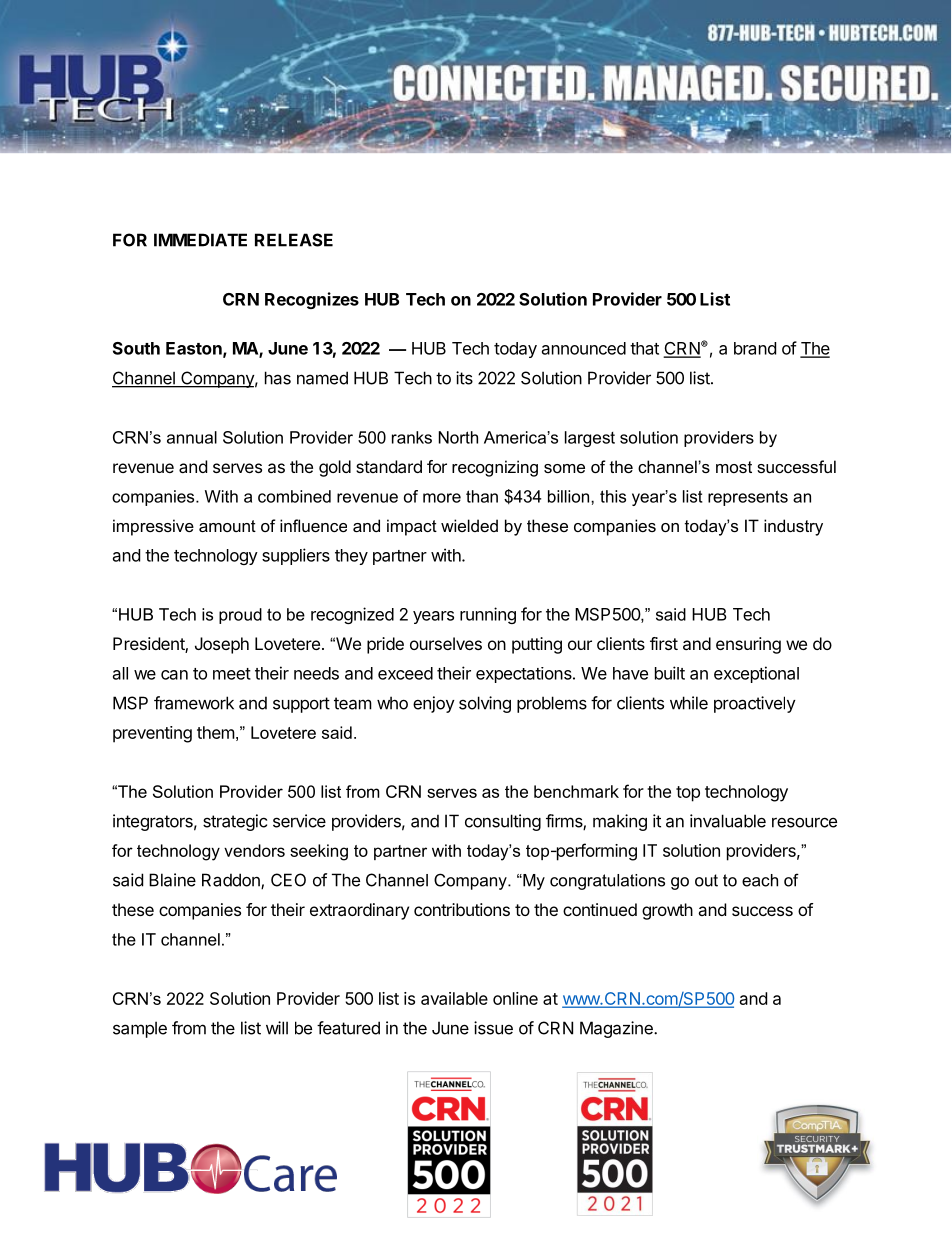 Image resolution: width=952 pixels, height=1233 pixels. What do you see at coordinates (200, 240) in the page?
I see `IMMEDIATE` at bounding box center [200, 240].
